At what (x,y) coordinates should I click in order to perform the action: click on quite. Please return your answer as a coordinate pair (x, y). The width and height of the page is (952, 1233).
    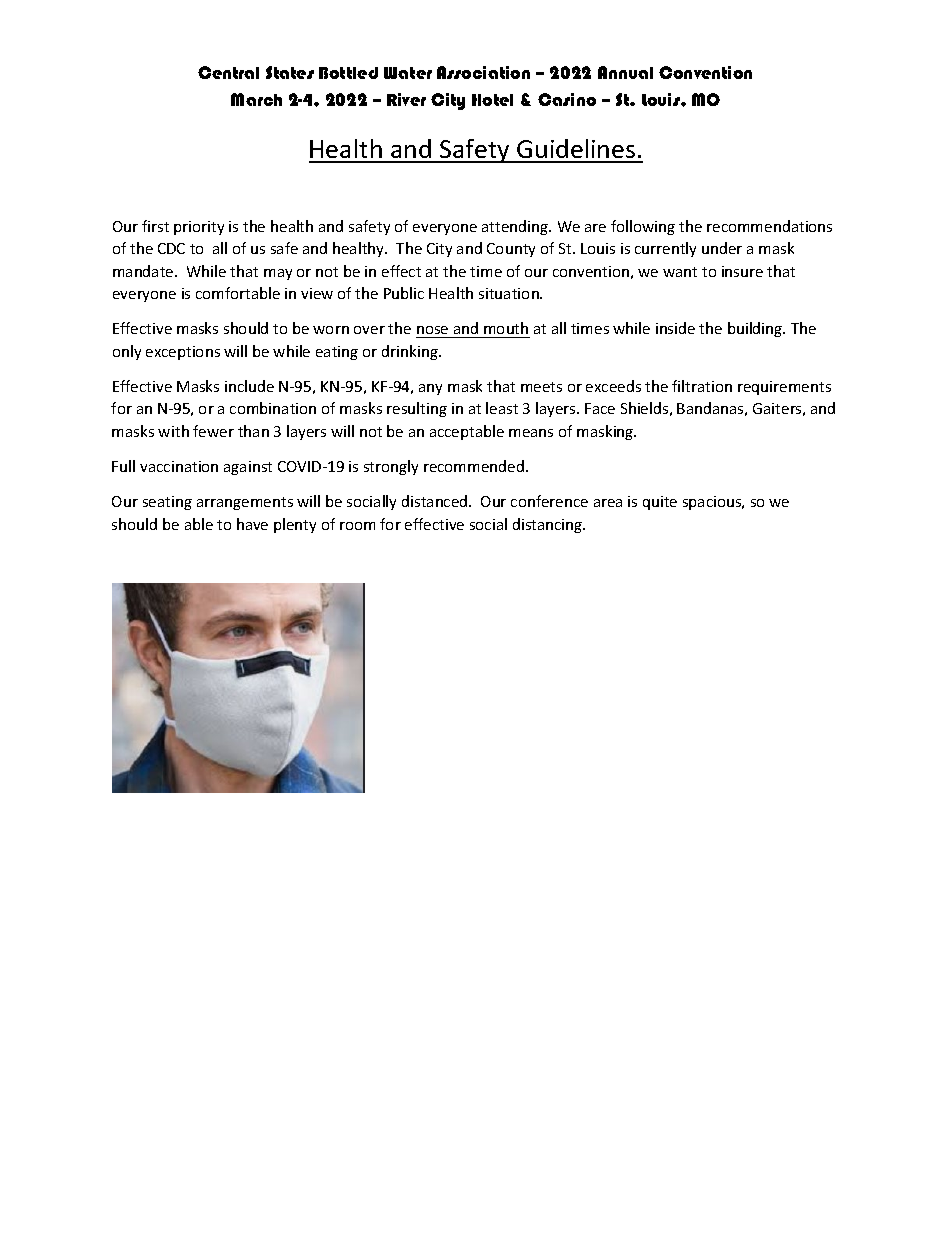
    Looking at the image, I should click on (660, 503).
